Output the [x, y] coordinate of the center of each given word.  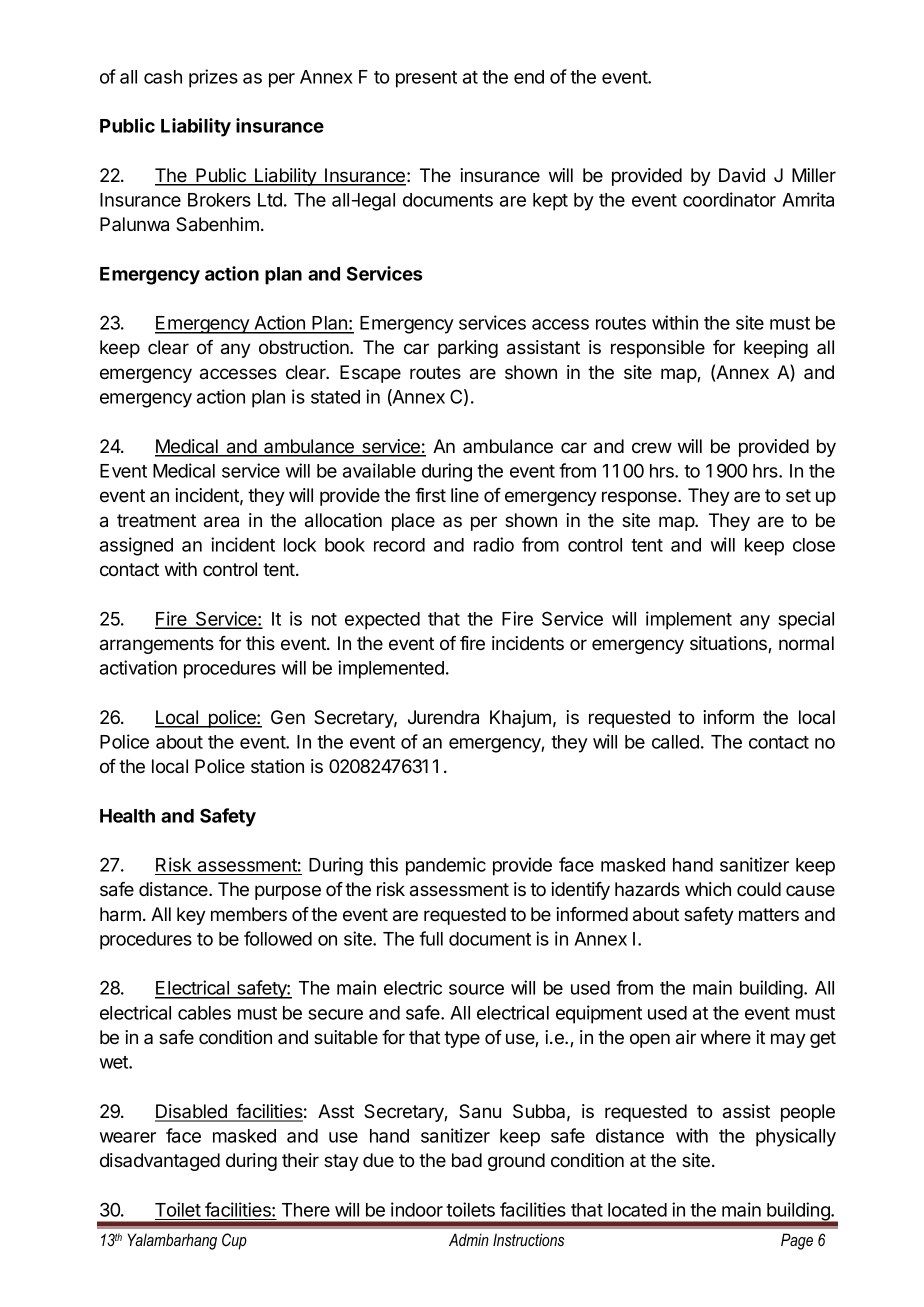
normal [806, 643]
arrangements [157, 645]
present [426, 79]
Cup [234, 1241]
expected [382, 621]
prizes [213, 78]
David [742, 175]
